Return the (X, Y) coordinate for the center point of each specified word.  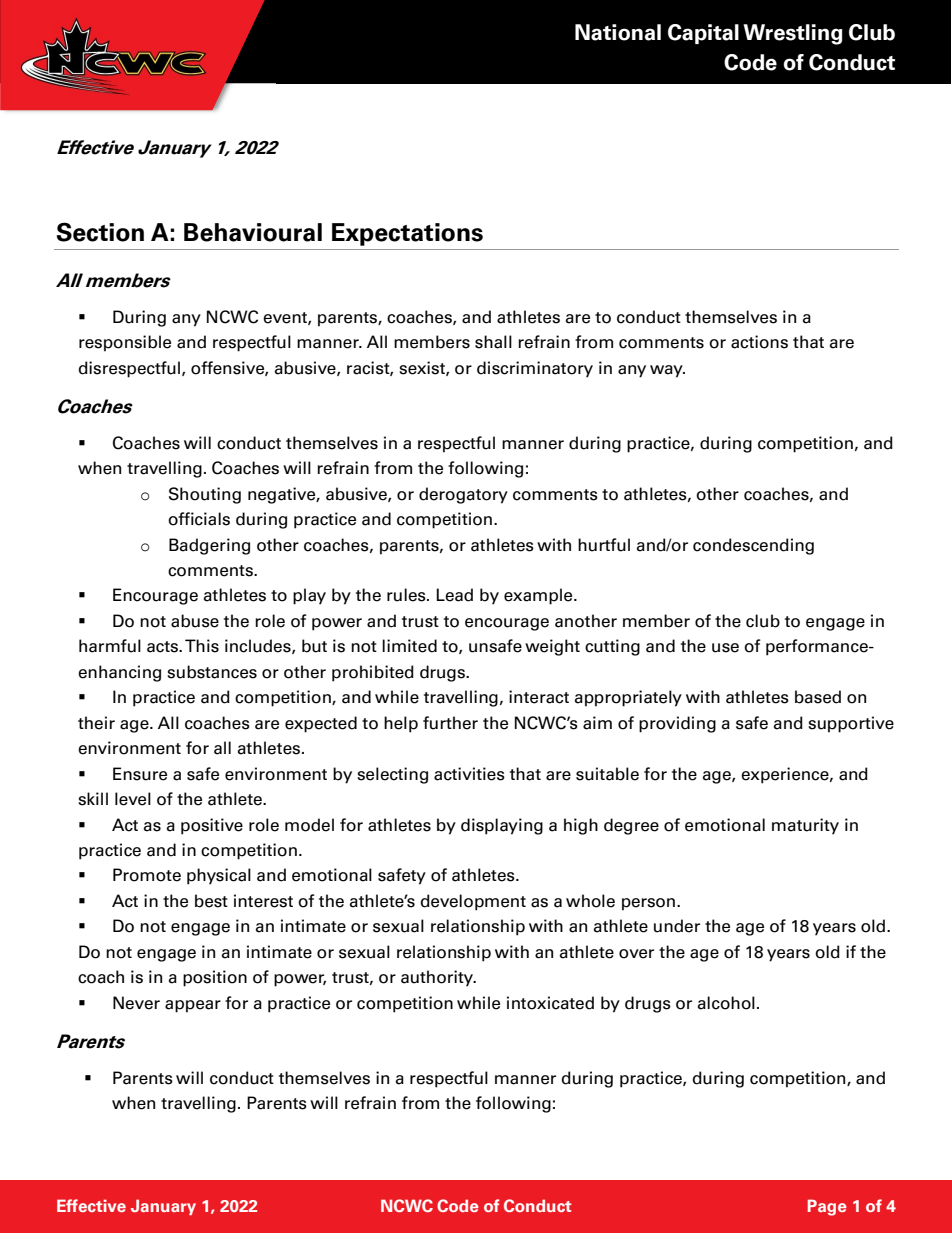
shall (493, 342)
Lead (454, 595)
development (473, 902)
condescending (753, 546)
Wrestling (793, 34)
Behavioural (253, 232)
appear (193, 1006)
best (211, 901)
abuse (195, 621)
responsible (125, 343)
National (618, 32)
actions (759, 342)
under (677, 926)
